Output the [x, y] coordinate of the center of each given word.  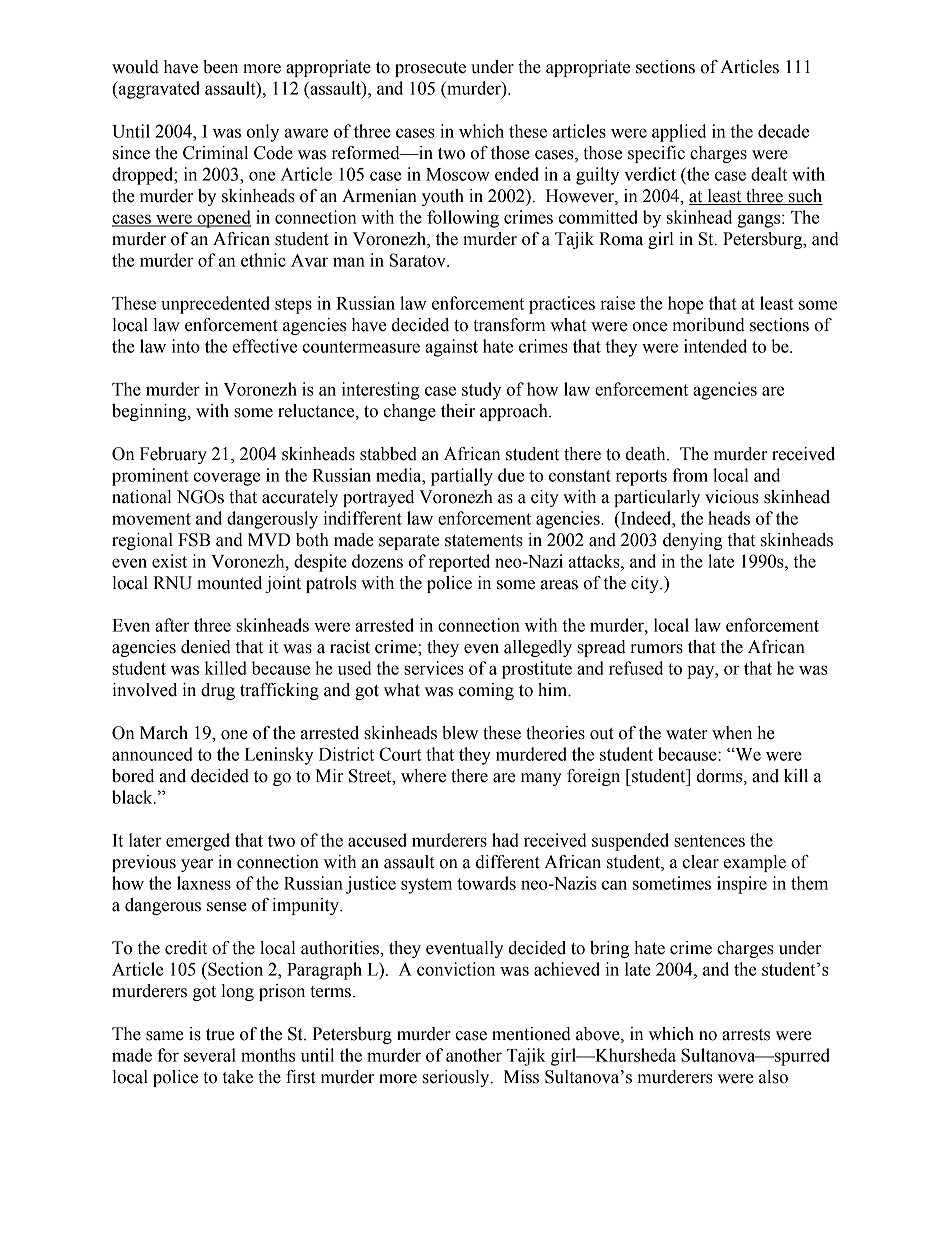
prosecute [430, 69]
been [220, 67]
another [474, 1055]
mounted [229, 583]
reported [459, 563]
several [210, 1055]
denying [693, 541]
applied [679, 133]
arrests [746, 1035]
